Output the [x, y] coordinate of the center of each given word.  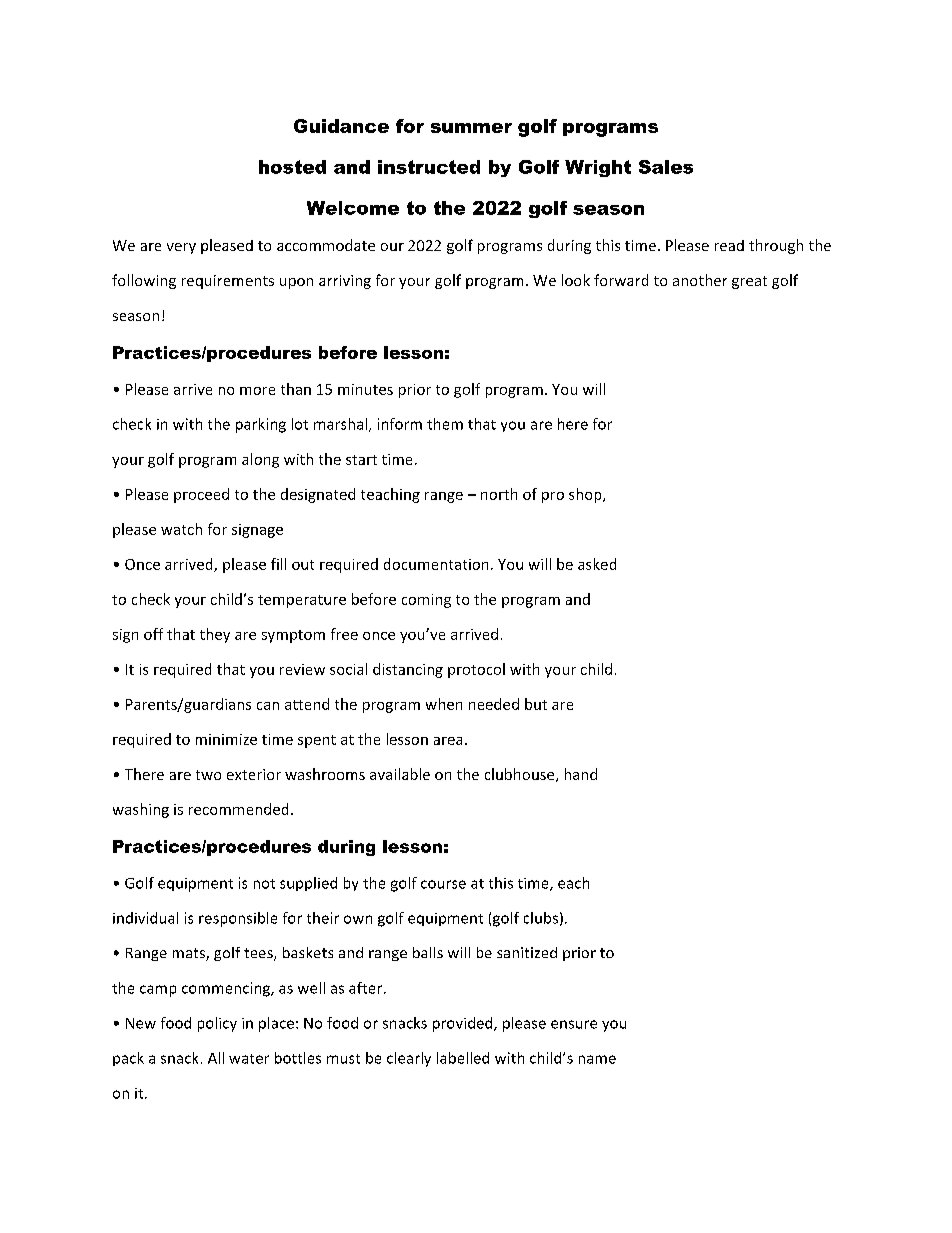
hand [581, 774]
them [445, 424]
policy [217, 1024]
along [260, 460]
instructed [429, 167]
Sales [666, 167]
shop [586, 495]
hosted [292, 167]
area [448, 741]
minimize [226, 739]
